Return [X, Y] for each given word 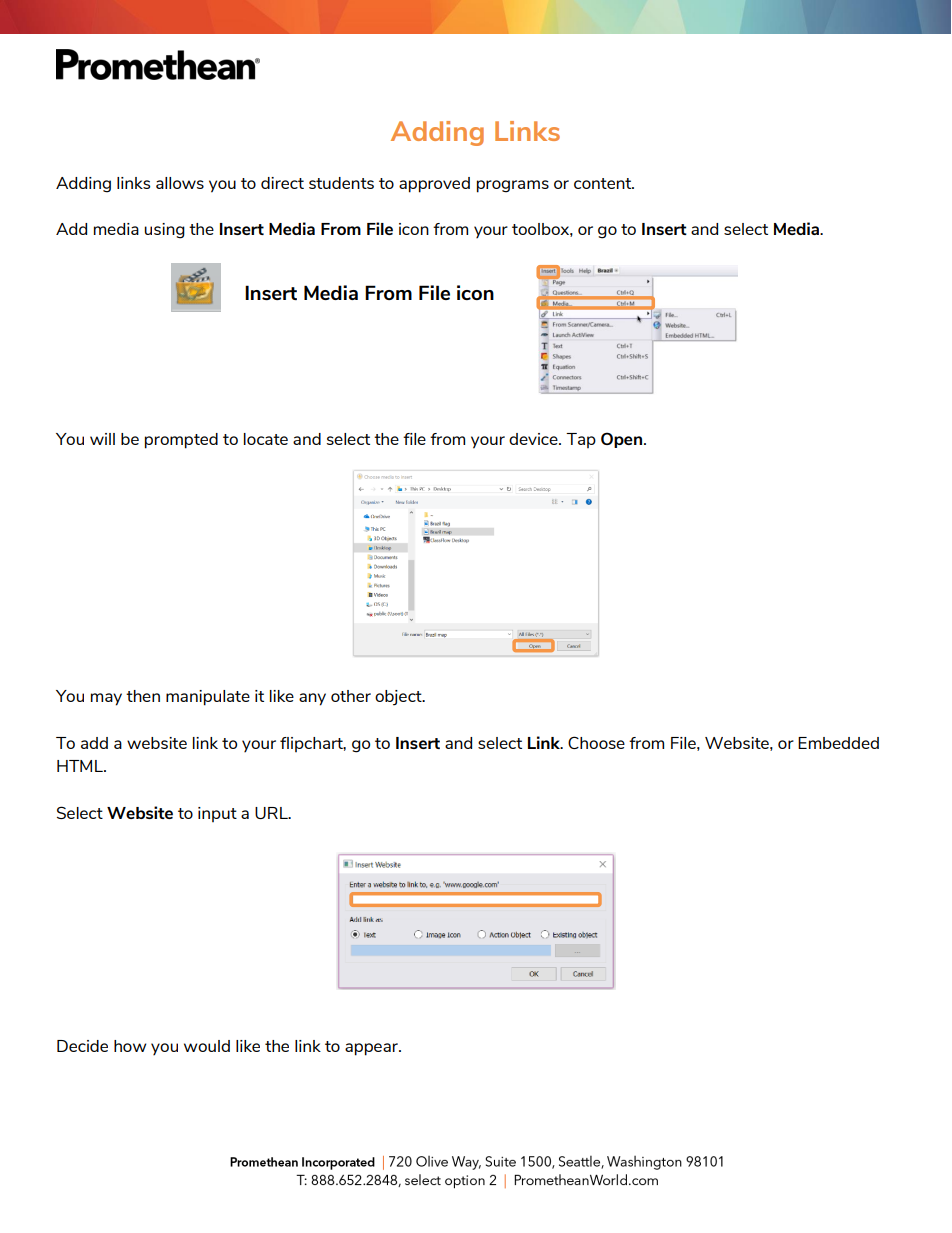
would [207, 1046]
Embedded [838, 743]
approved [434, 185]
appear [372, 1049]
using [164, 231]
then [143, 696]
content [604, 183]
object [399, 698]
